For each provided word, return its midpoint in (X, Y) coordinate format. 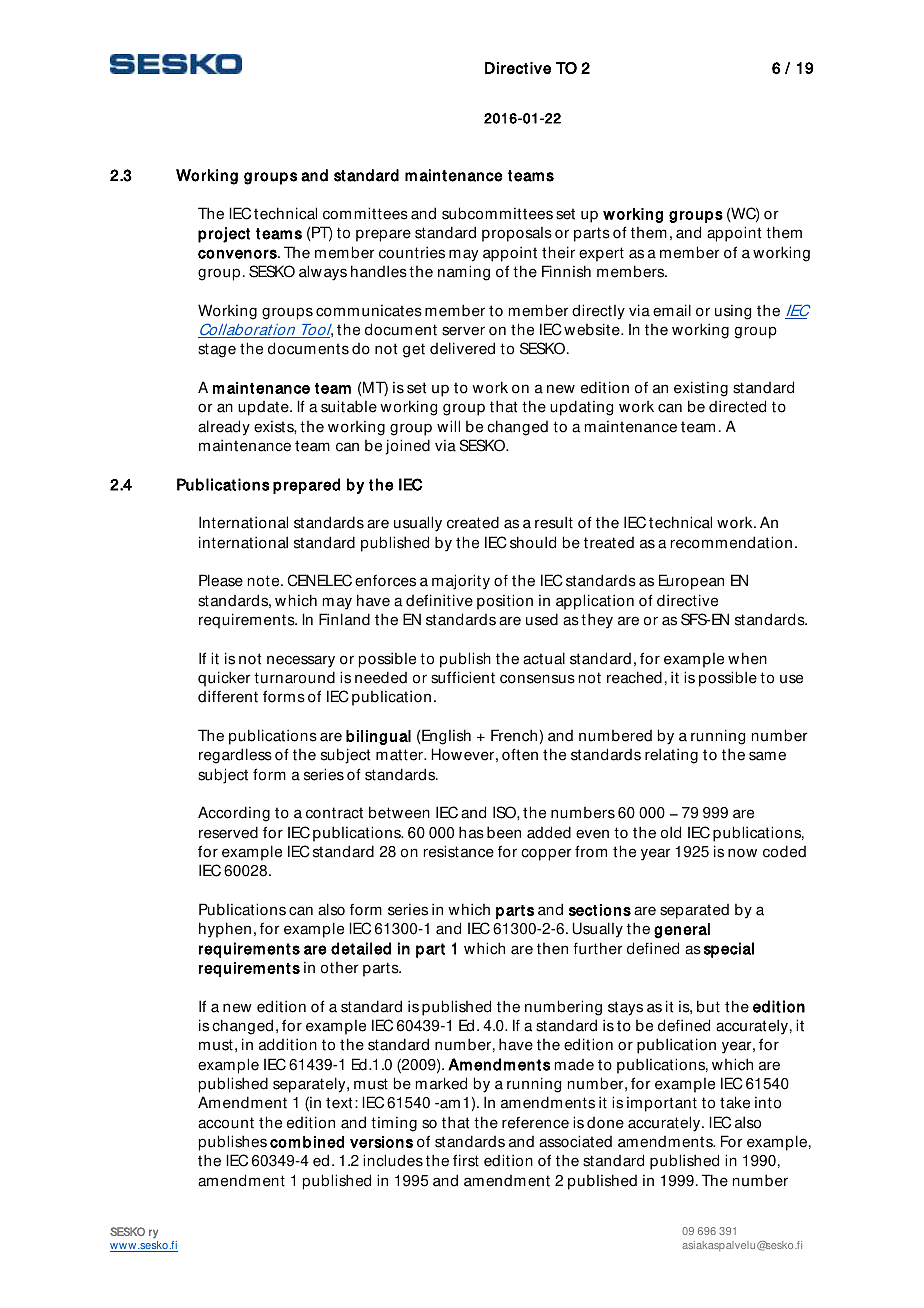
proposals (517, 234)
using (733, 312)
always (323, 273)
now (742, 853)
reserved (228, 832)
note (265, 581)
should (533, 542)
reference (535, 1122)
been (504, 832)
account (226, 1123)
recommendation (731, 542)
